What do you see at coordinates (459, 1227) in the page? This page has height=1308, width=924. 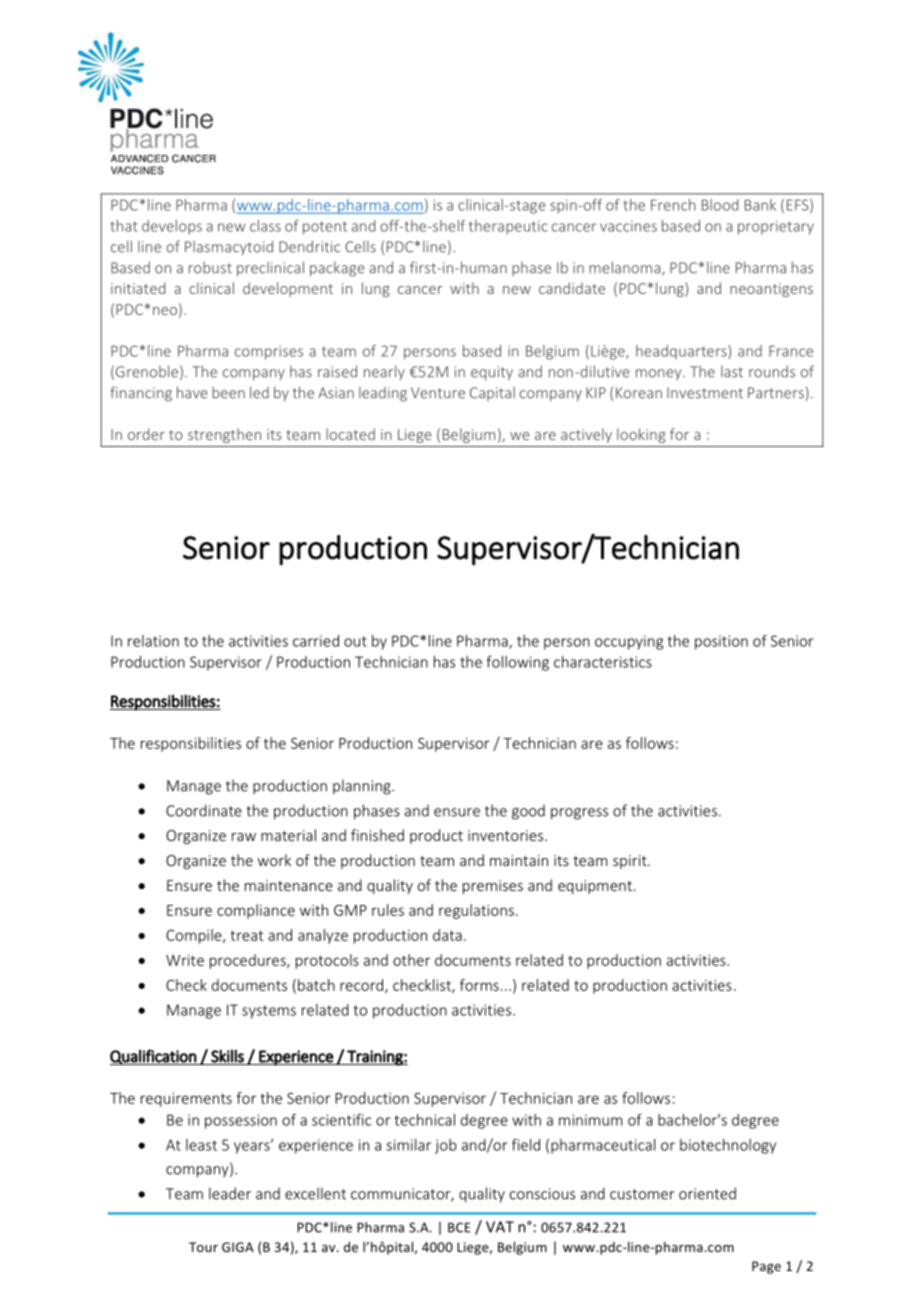 I see `BCE` at bounding box center [459, 1227].
